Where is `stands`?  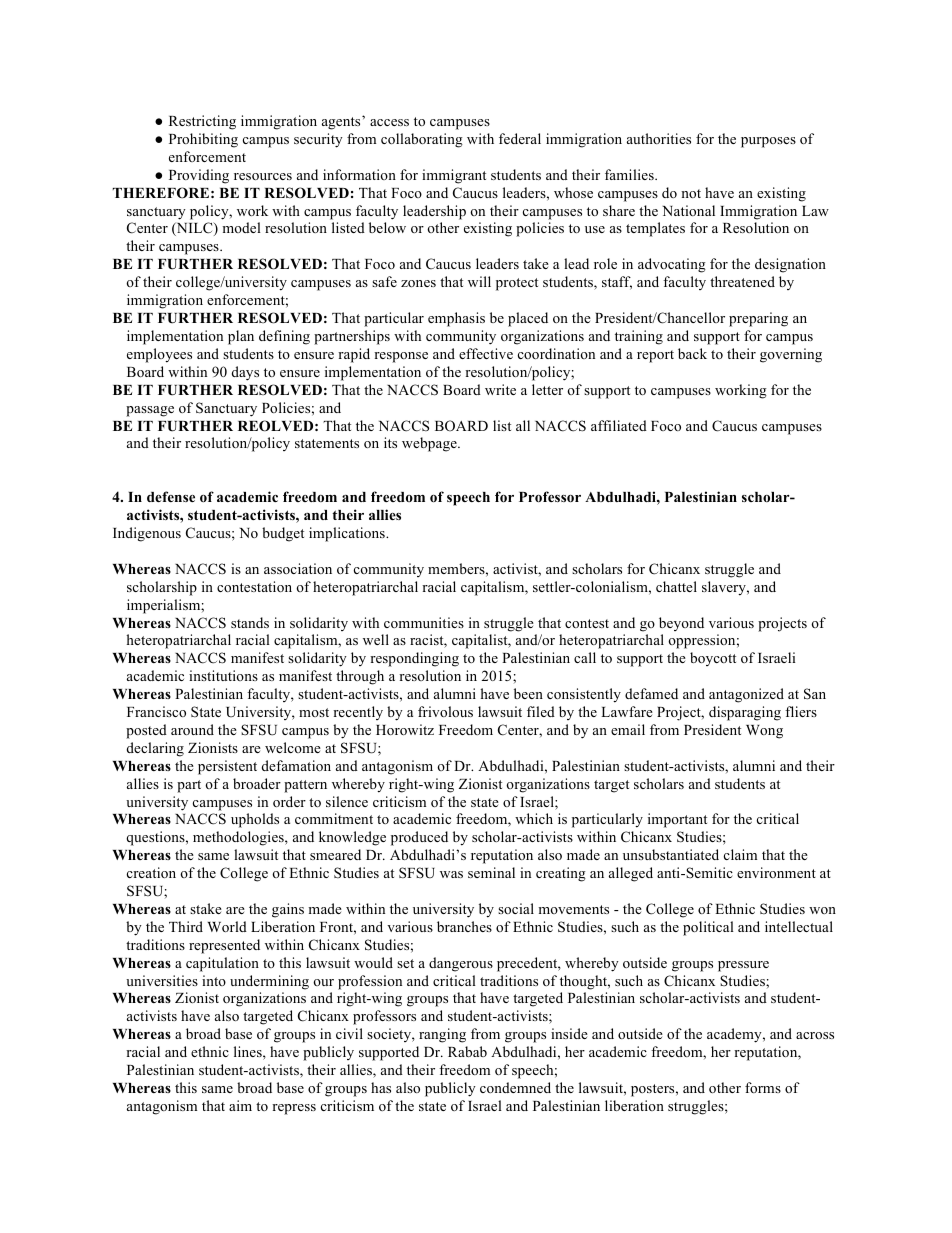
stands is located at coordinates (250, 622).
